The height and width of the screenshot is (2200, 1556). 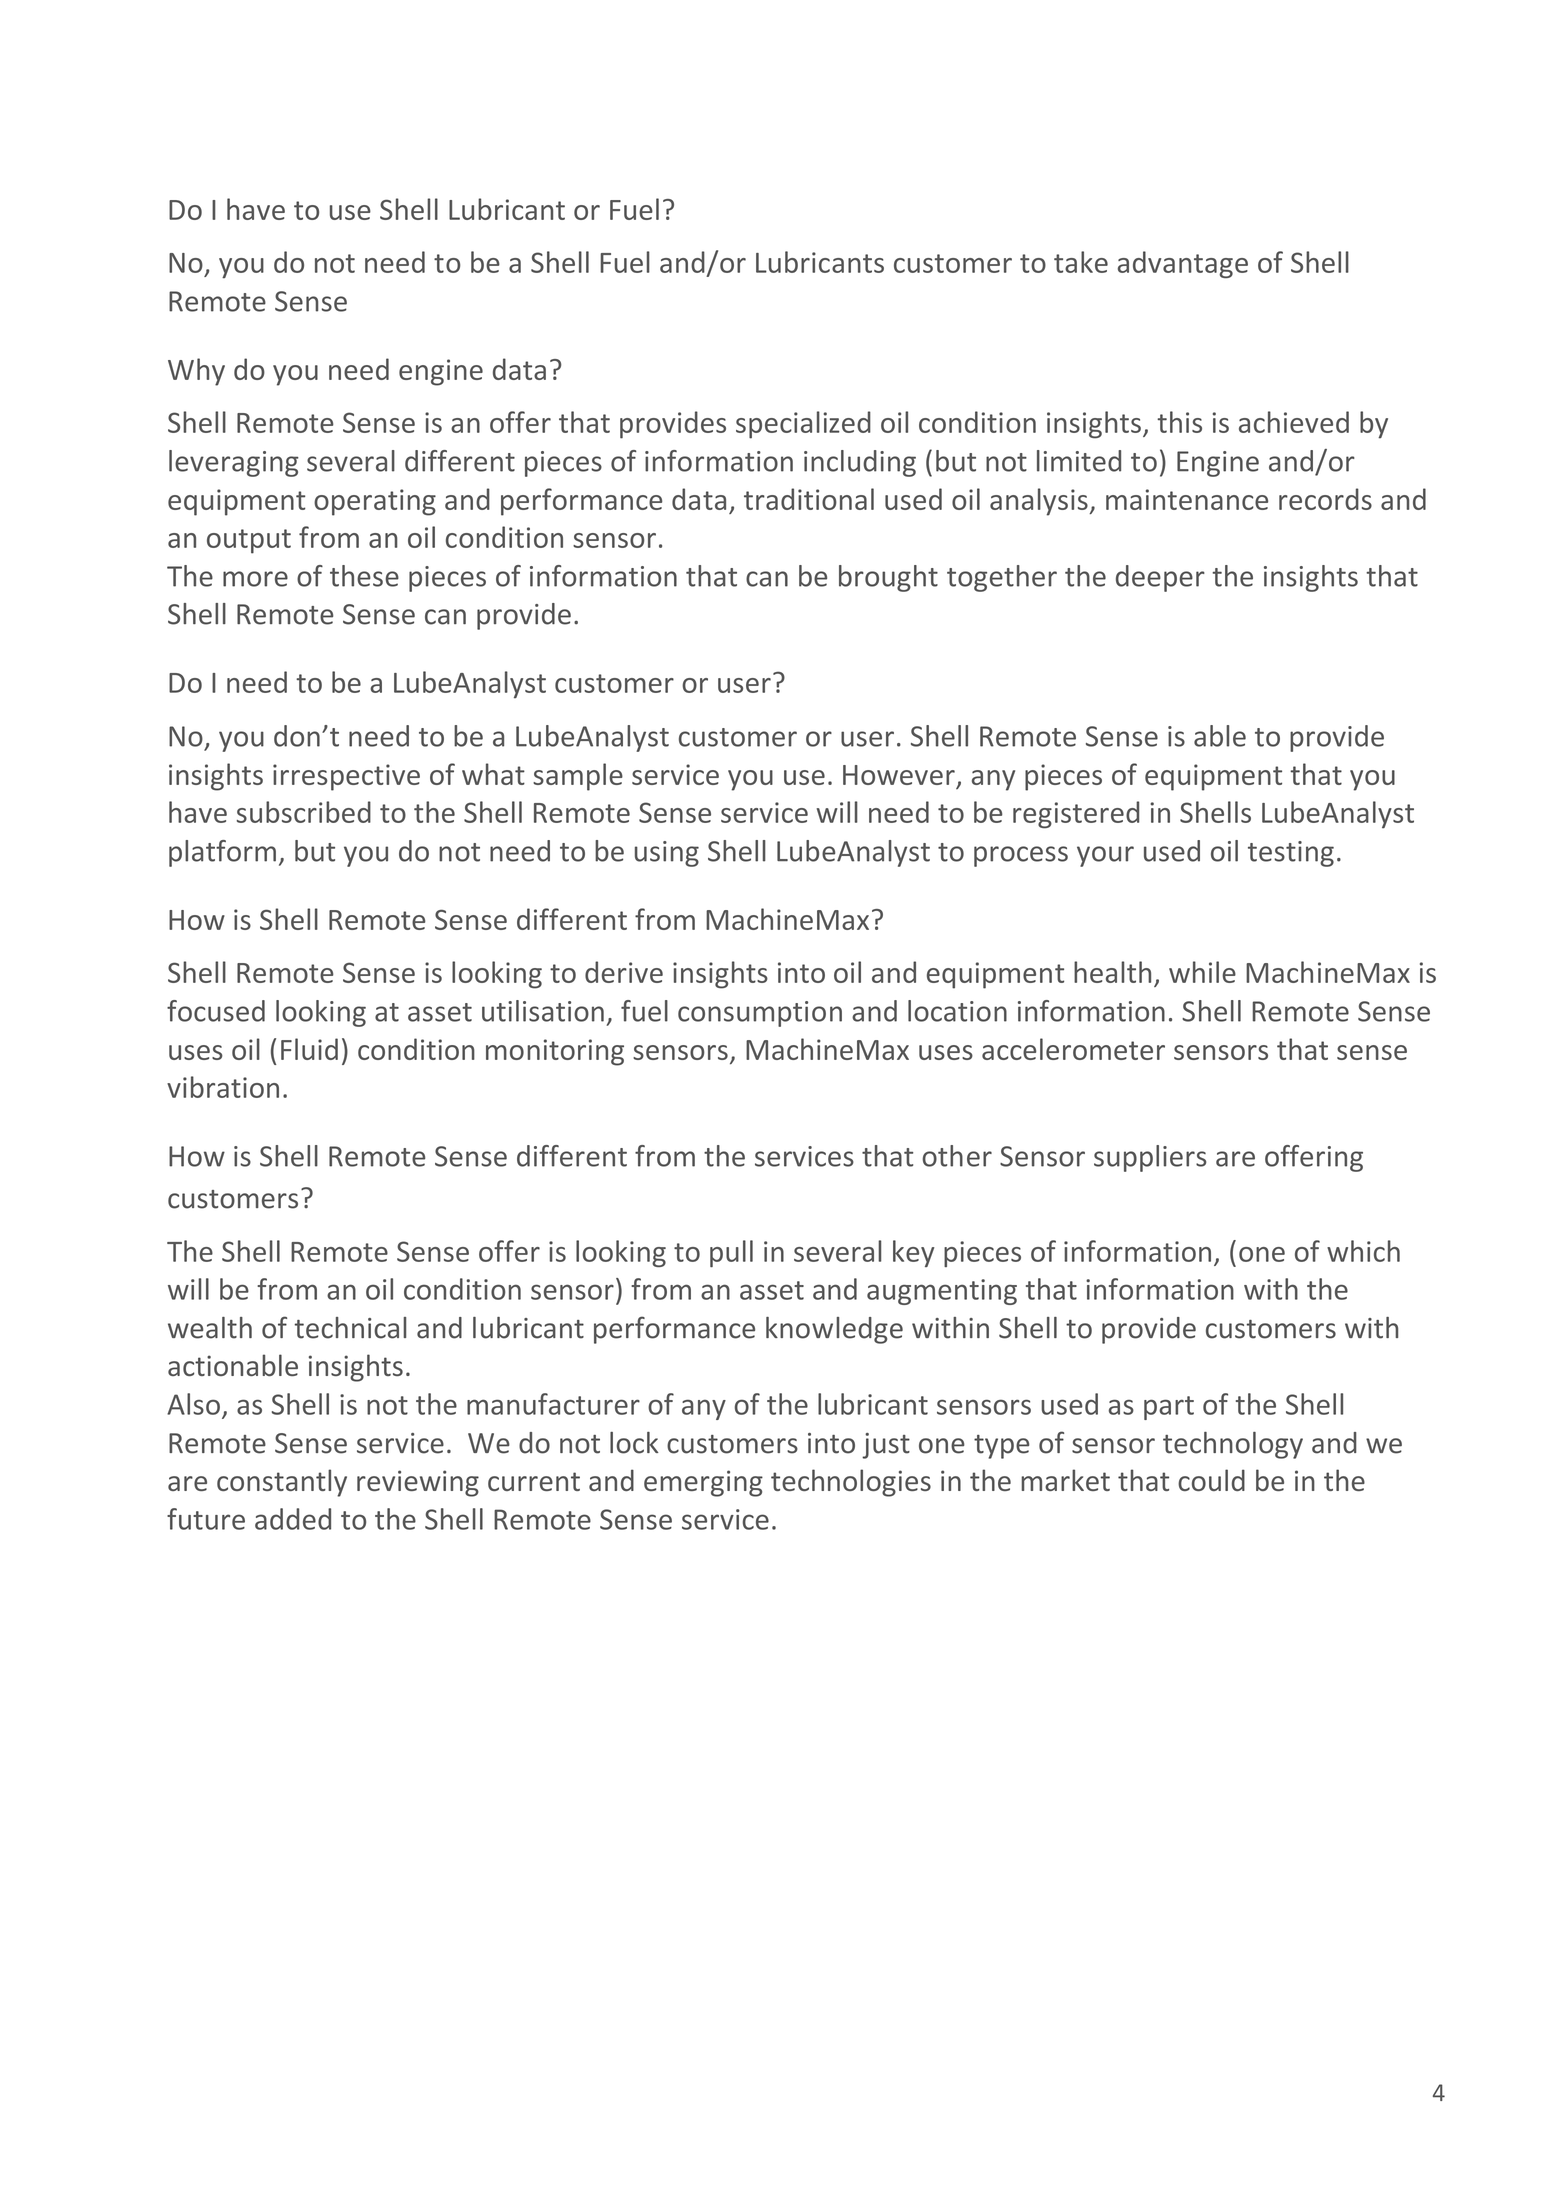 I want to click on technologies, so click(x=851, y=1483).
